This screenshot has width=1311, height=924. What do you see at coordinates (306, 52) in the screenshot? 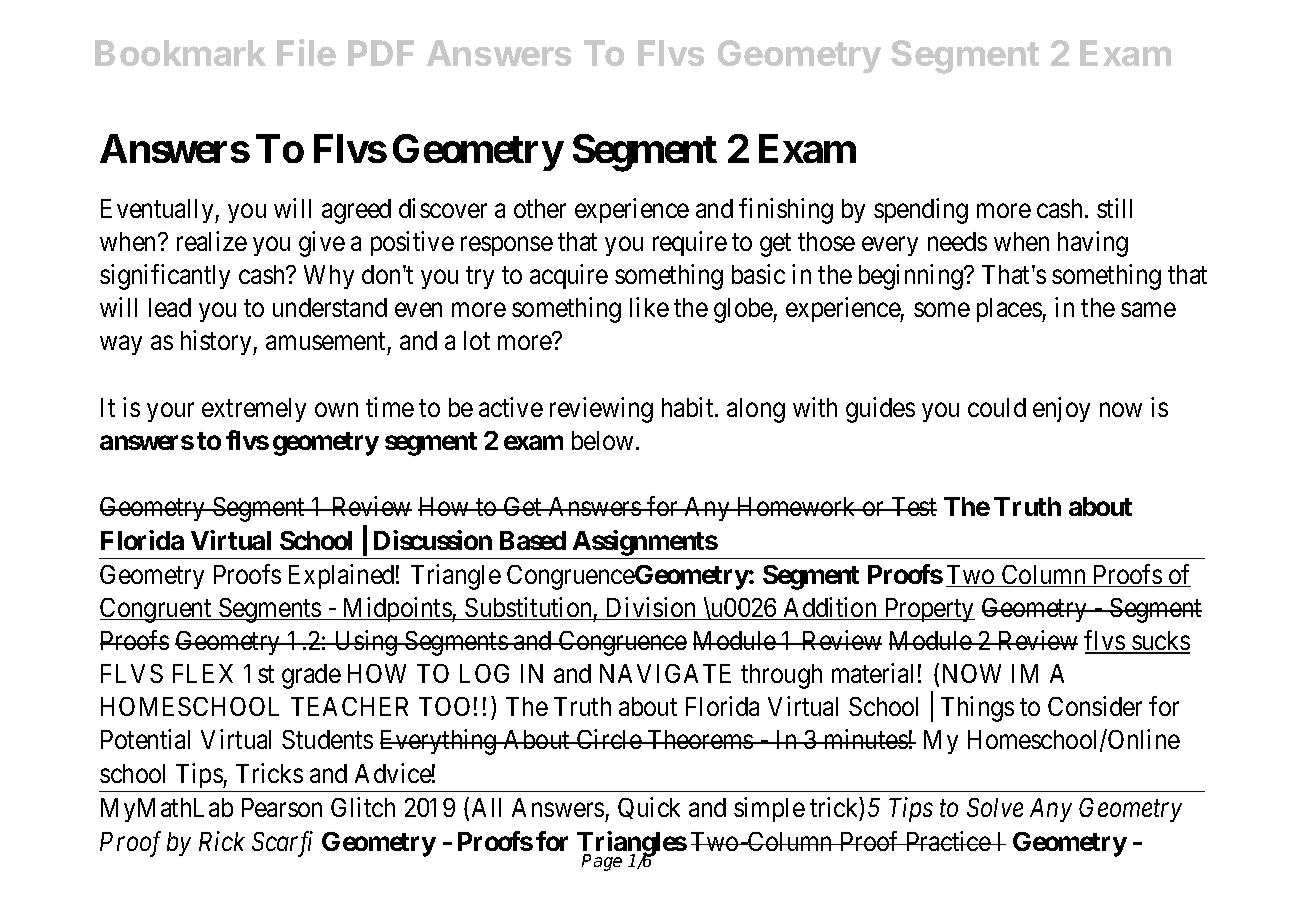
I see `File` at bounding box center [306, 52].
